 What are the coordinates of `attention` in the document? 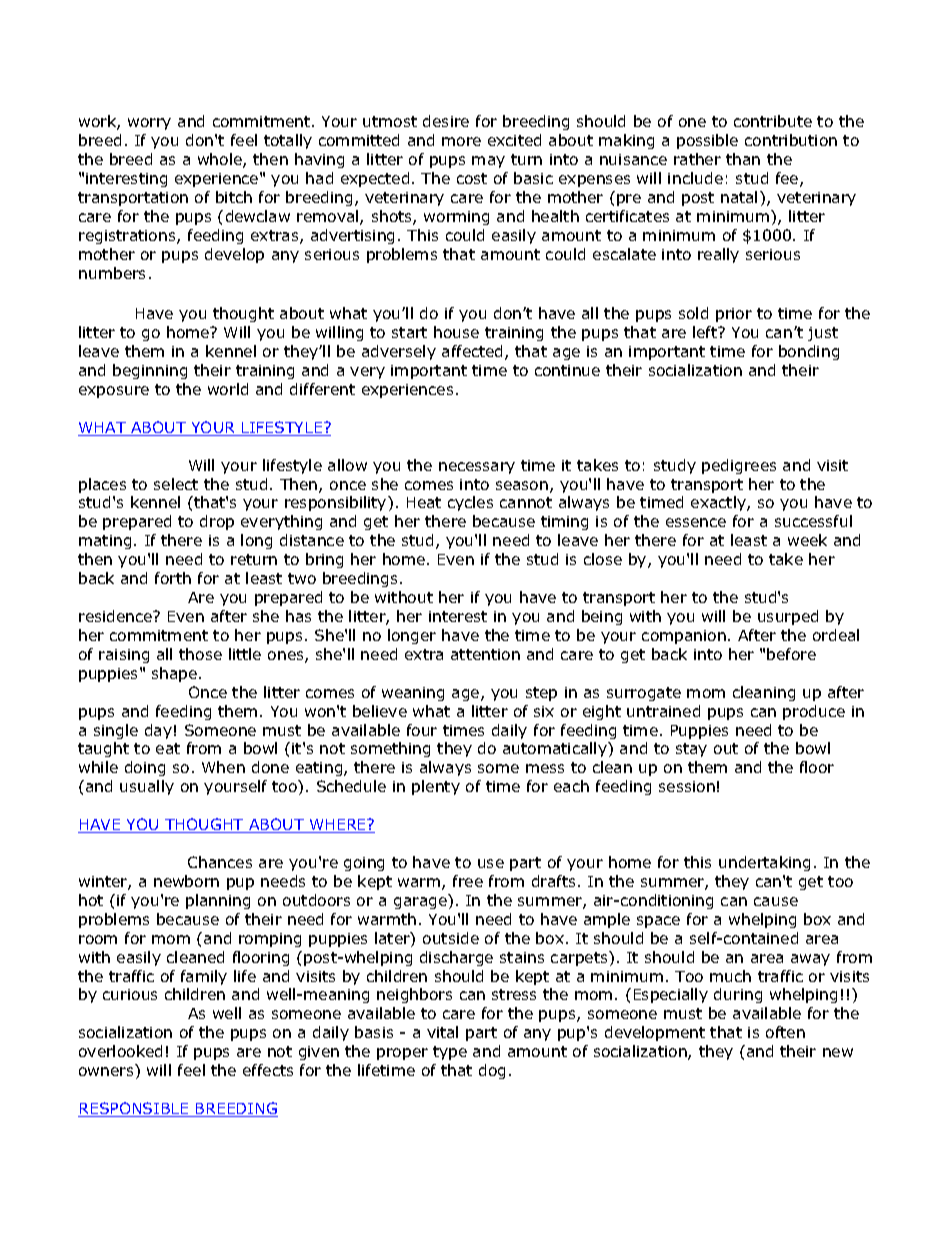 It's located at (485, 654).
